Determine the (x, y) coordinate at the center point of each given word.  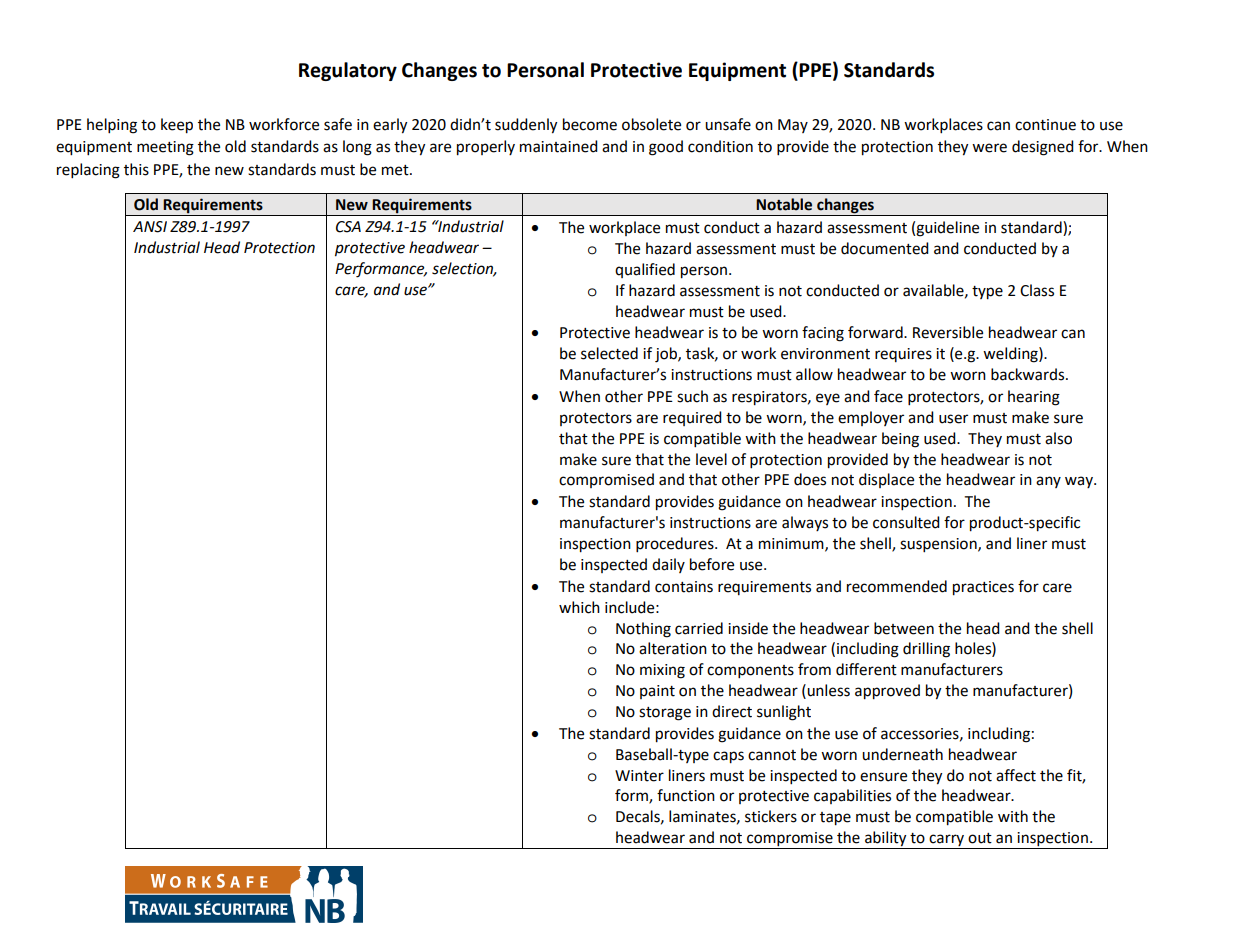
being (900, 440)
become (590, 124)
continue (1045, 125)
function (686, 795)
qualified (645, 270)
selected (609, 353)
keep (177, 126)
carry (947, 841)
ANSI (150, 227)
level (711, 459)
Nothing (643, 630)
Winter (639, 776)
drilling (926, 650)
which (579, 607)
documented (885, 248)
